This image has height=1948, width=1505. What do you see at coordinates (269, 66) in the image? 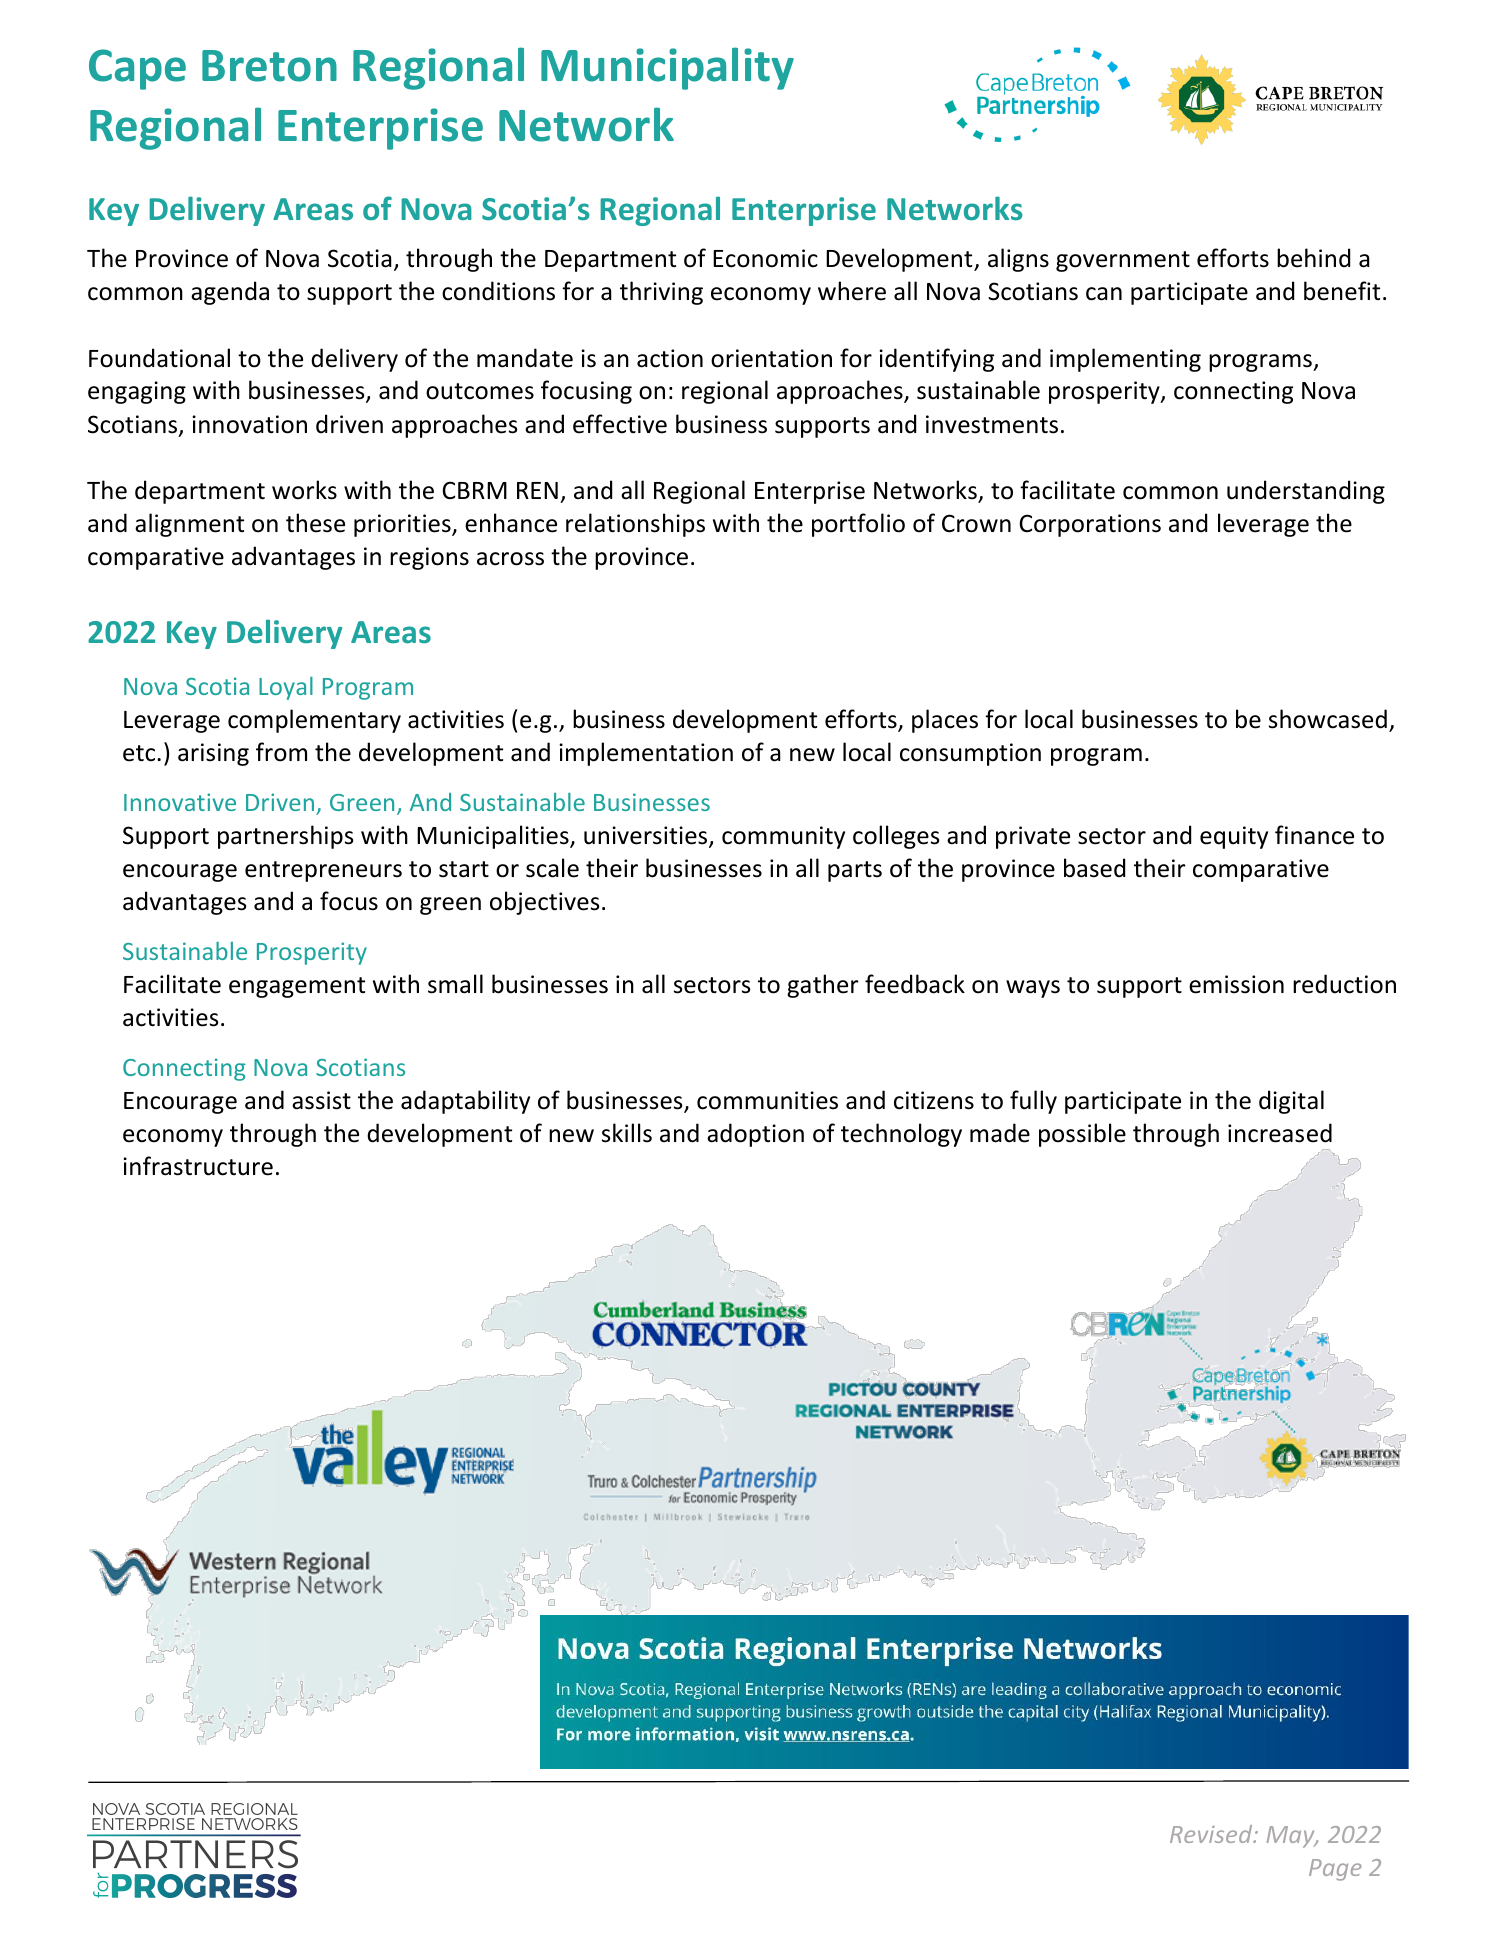
I see `Breton` at bounding box center [269, 66].
